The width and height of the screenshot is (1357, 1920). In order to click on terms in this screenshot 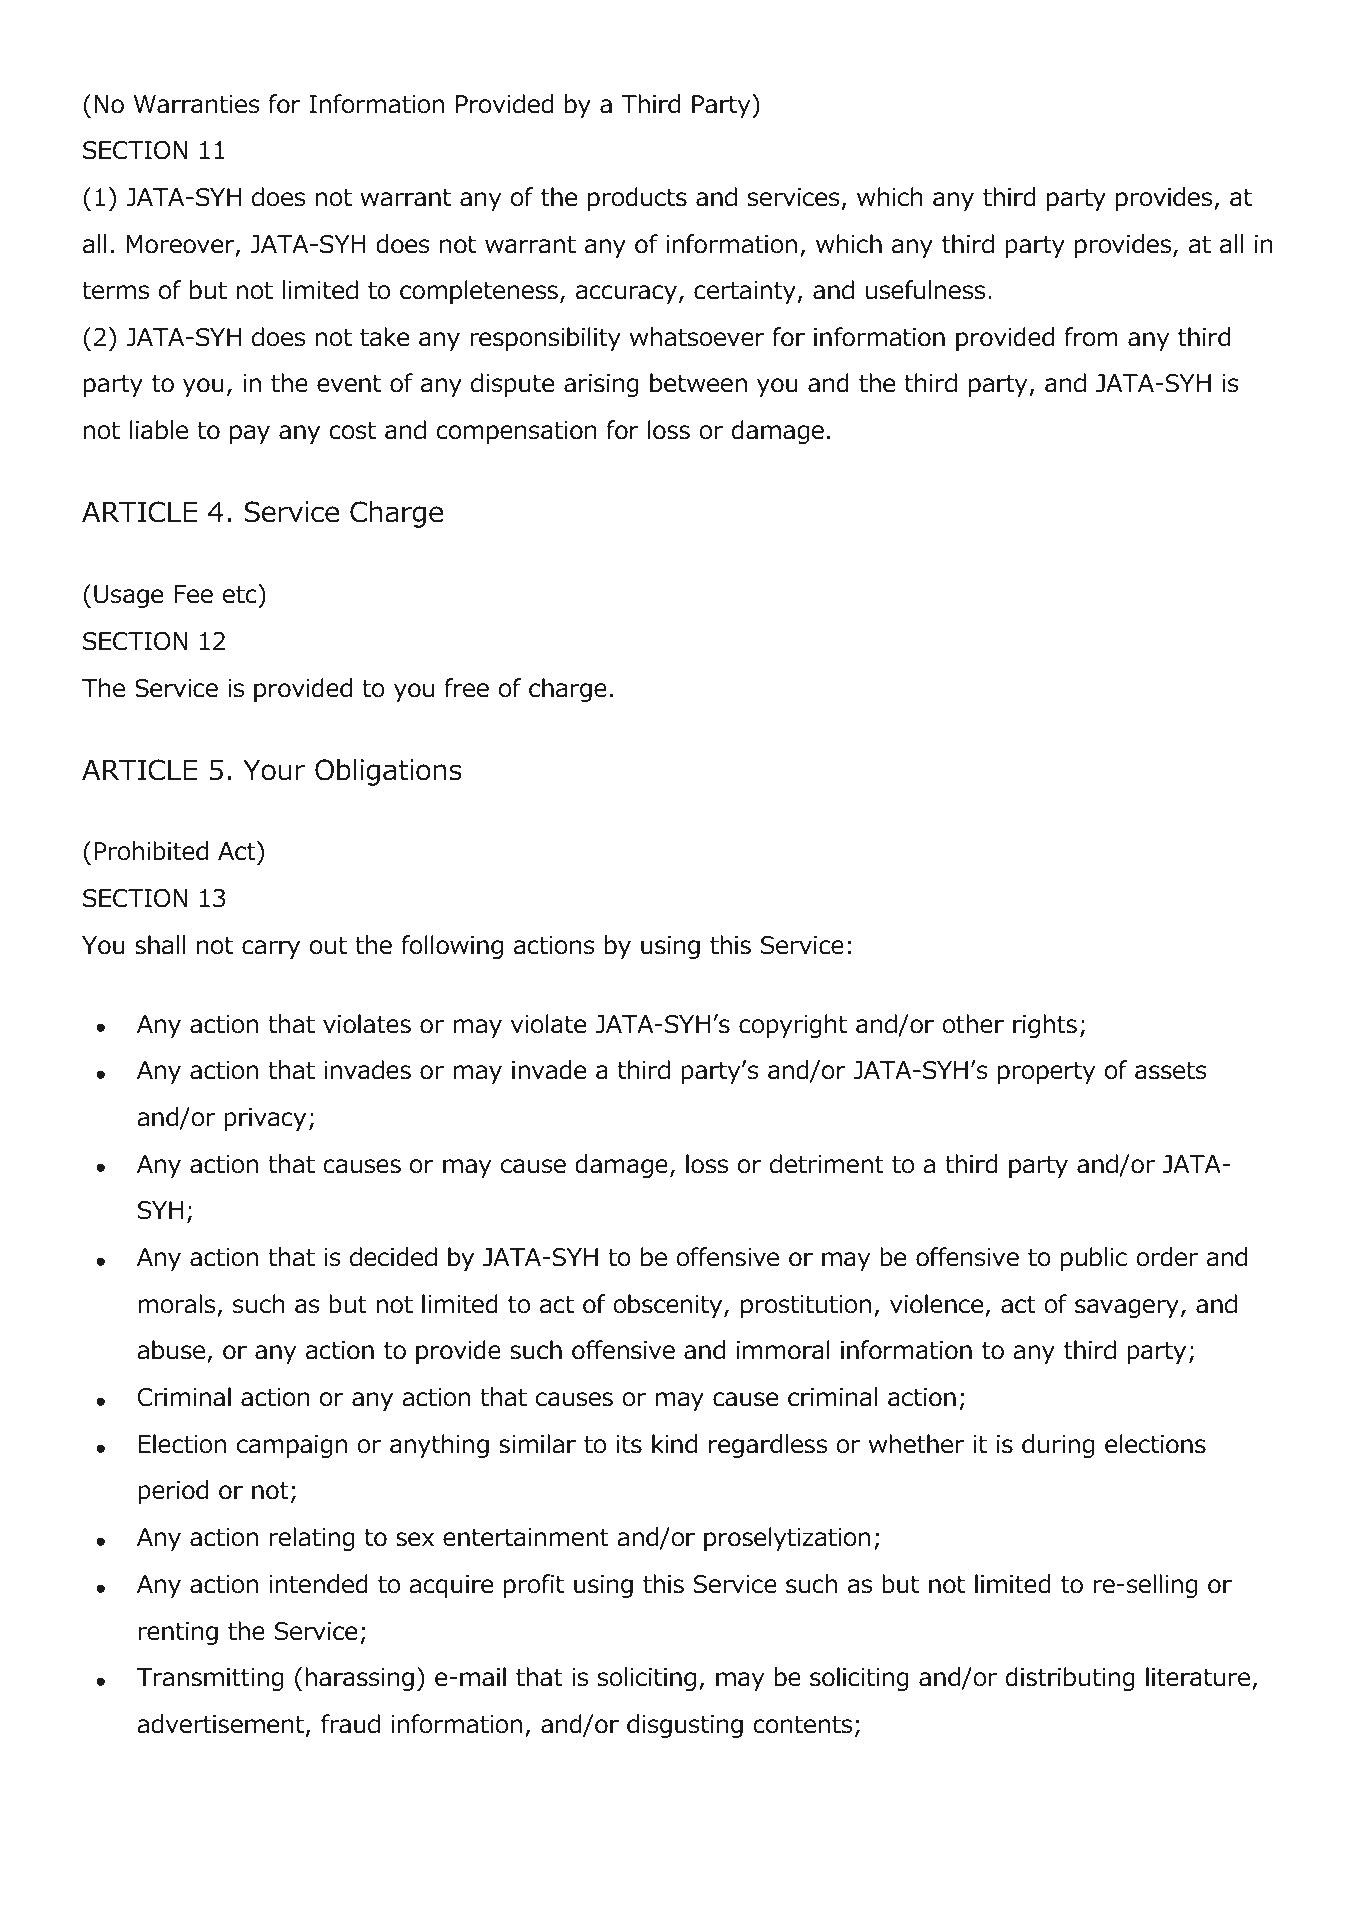, I will do `click(115, 291)`.
